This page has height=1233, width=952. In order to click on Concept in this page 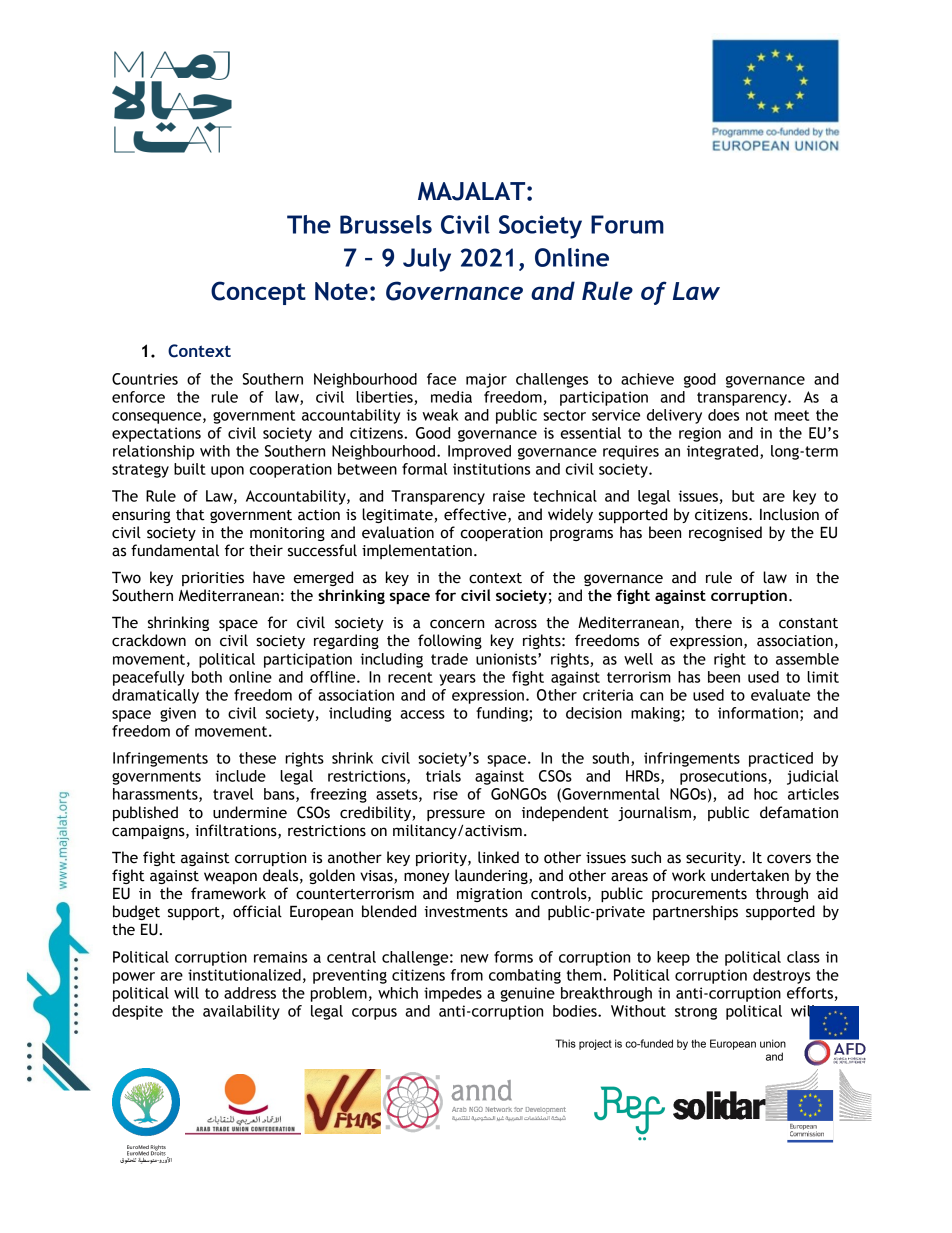, I will do `click(258, 293)`.
